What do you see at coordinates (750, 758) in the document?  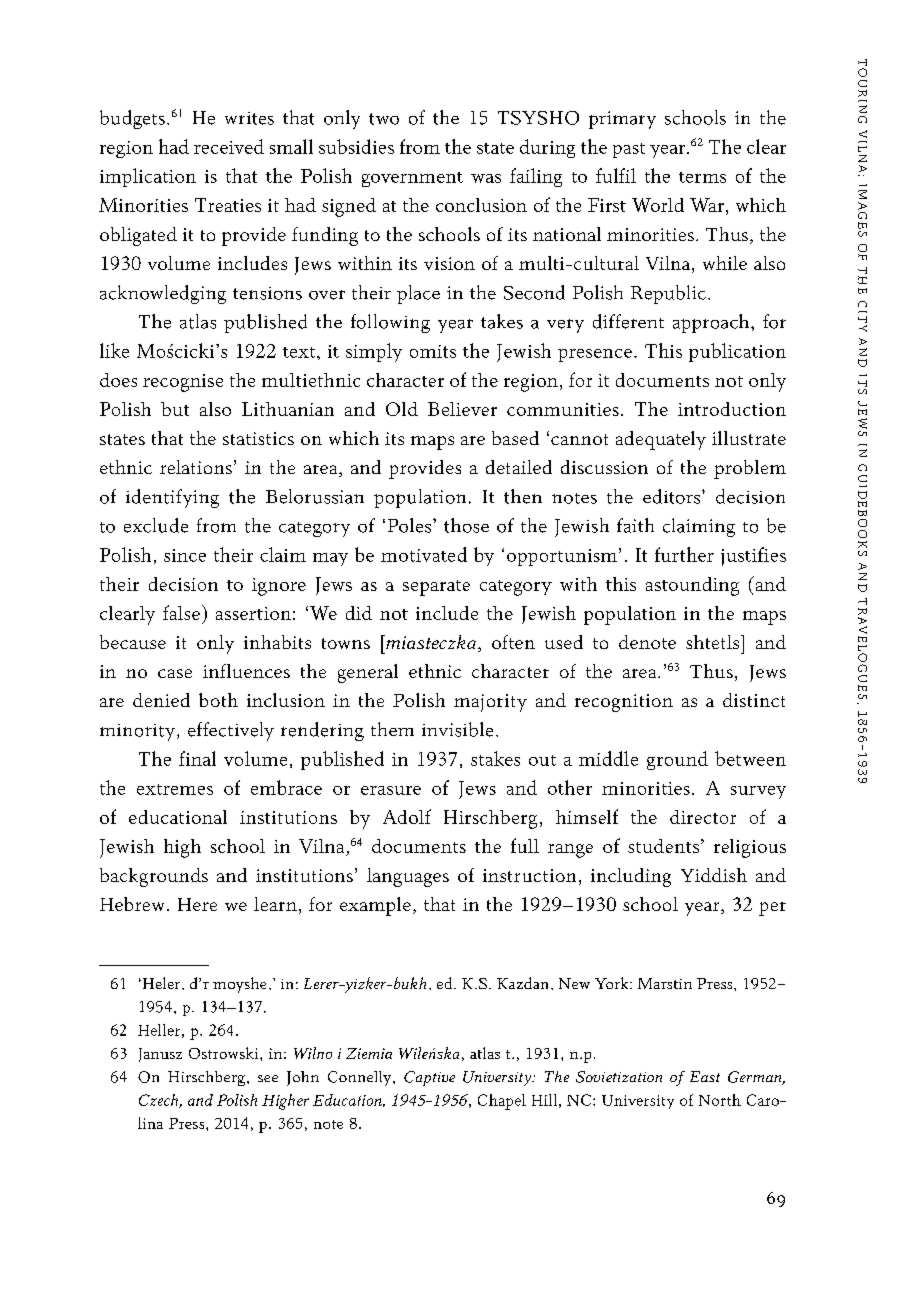 I see `between` at bounding box center [750, 758].
